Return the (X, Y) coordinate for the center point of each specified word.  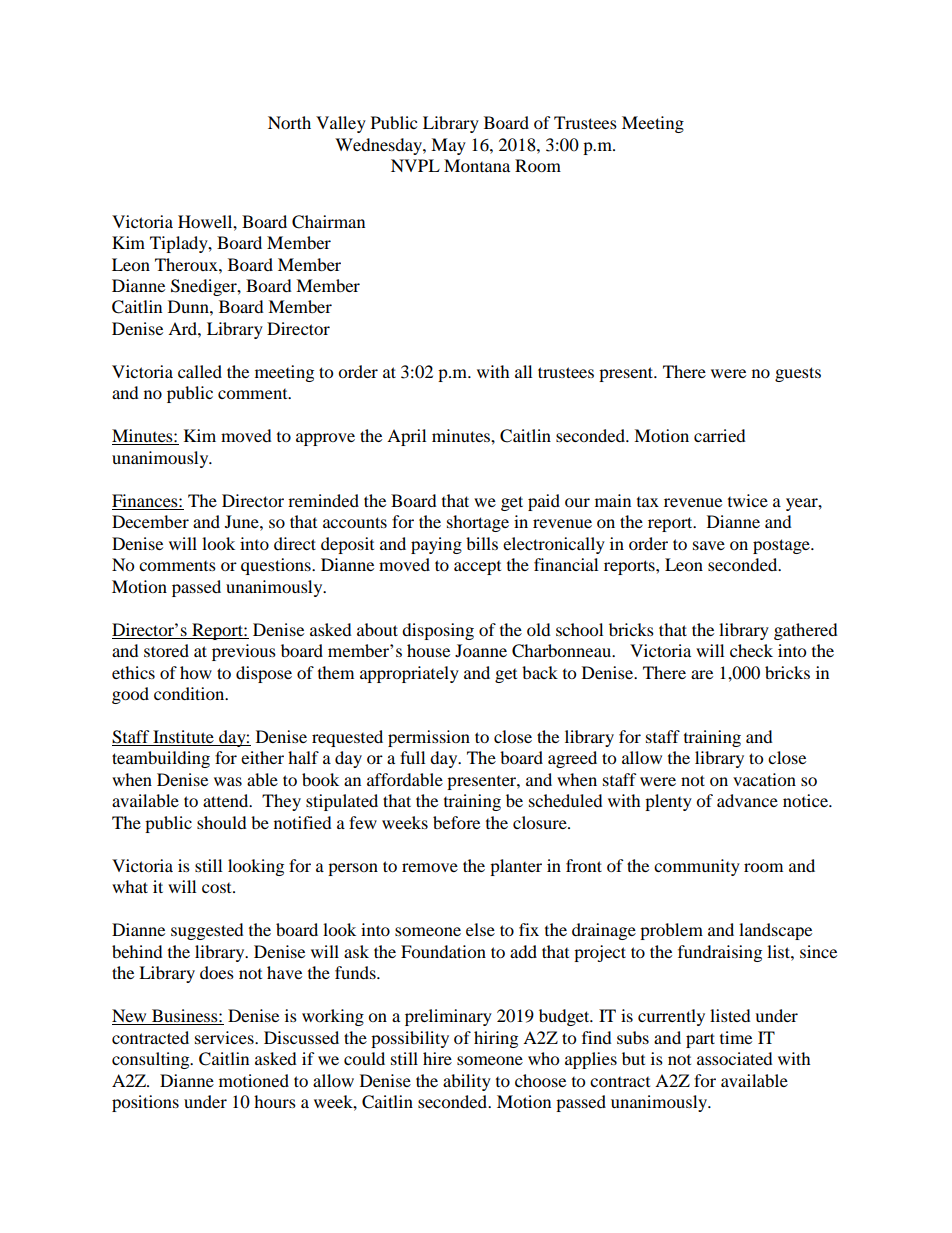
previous (244, 652)
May (448, 146)
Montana (477, 165)
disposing (438, 631)
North (289, 122)
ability (467, 1082)
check (751, 650)
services (225, 1037)
